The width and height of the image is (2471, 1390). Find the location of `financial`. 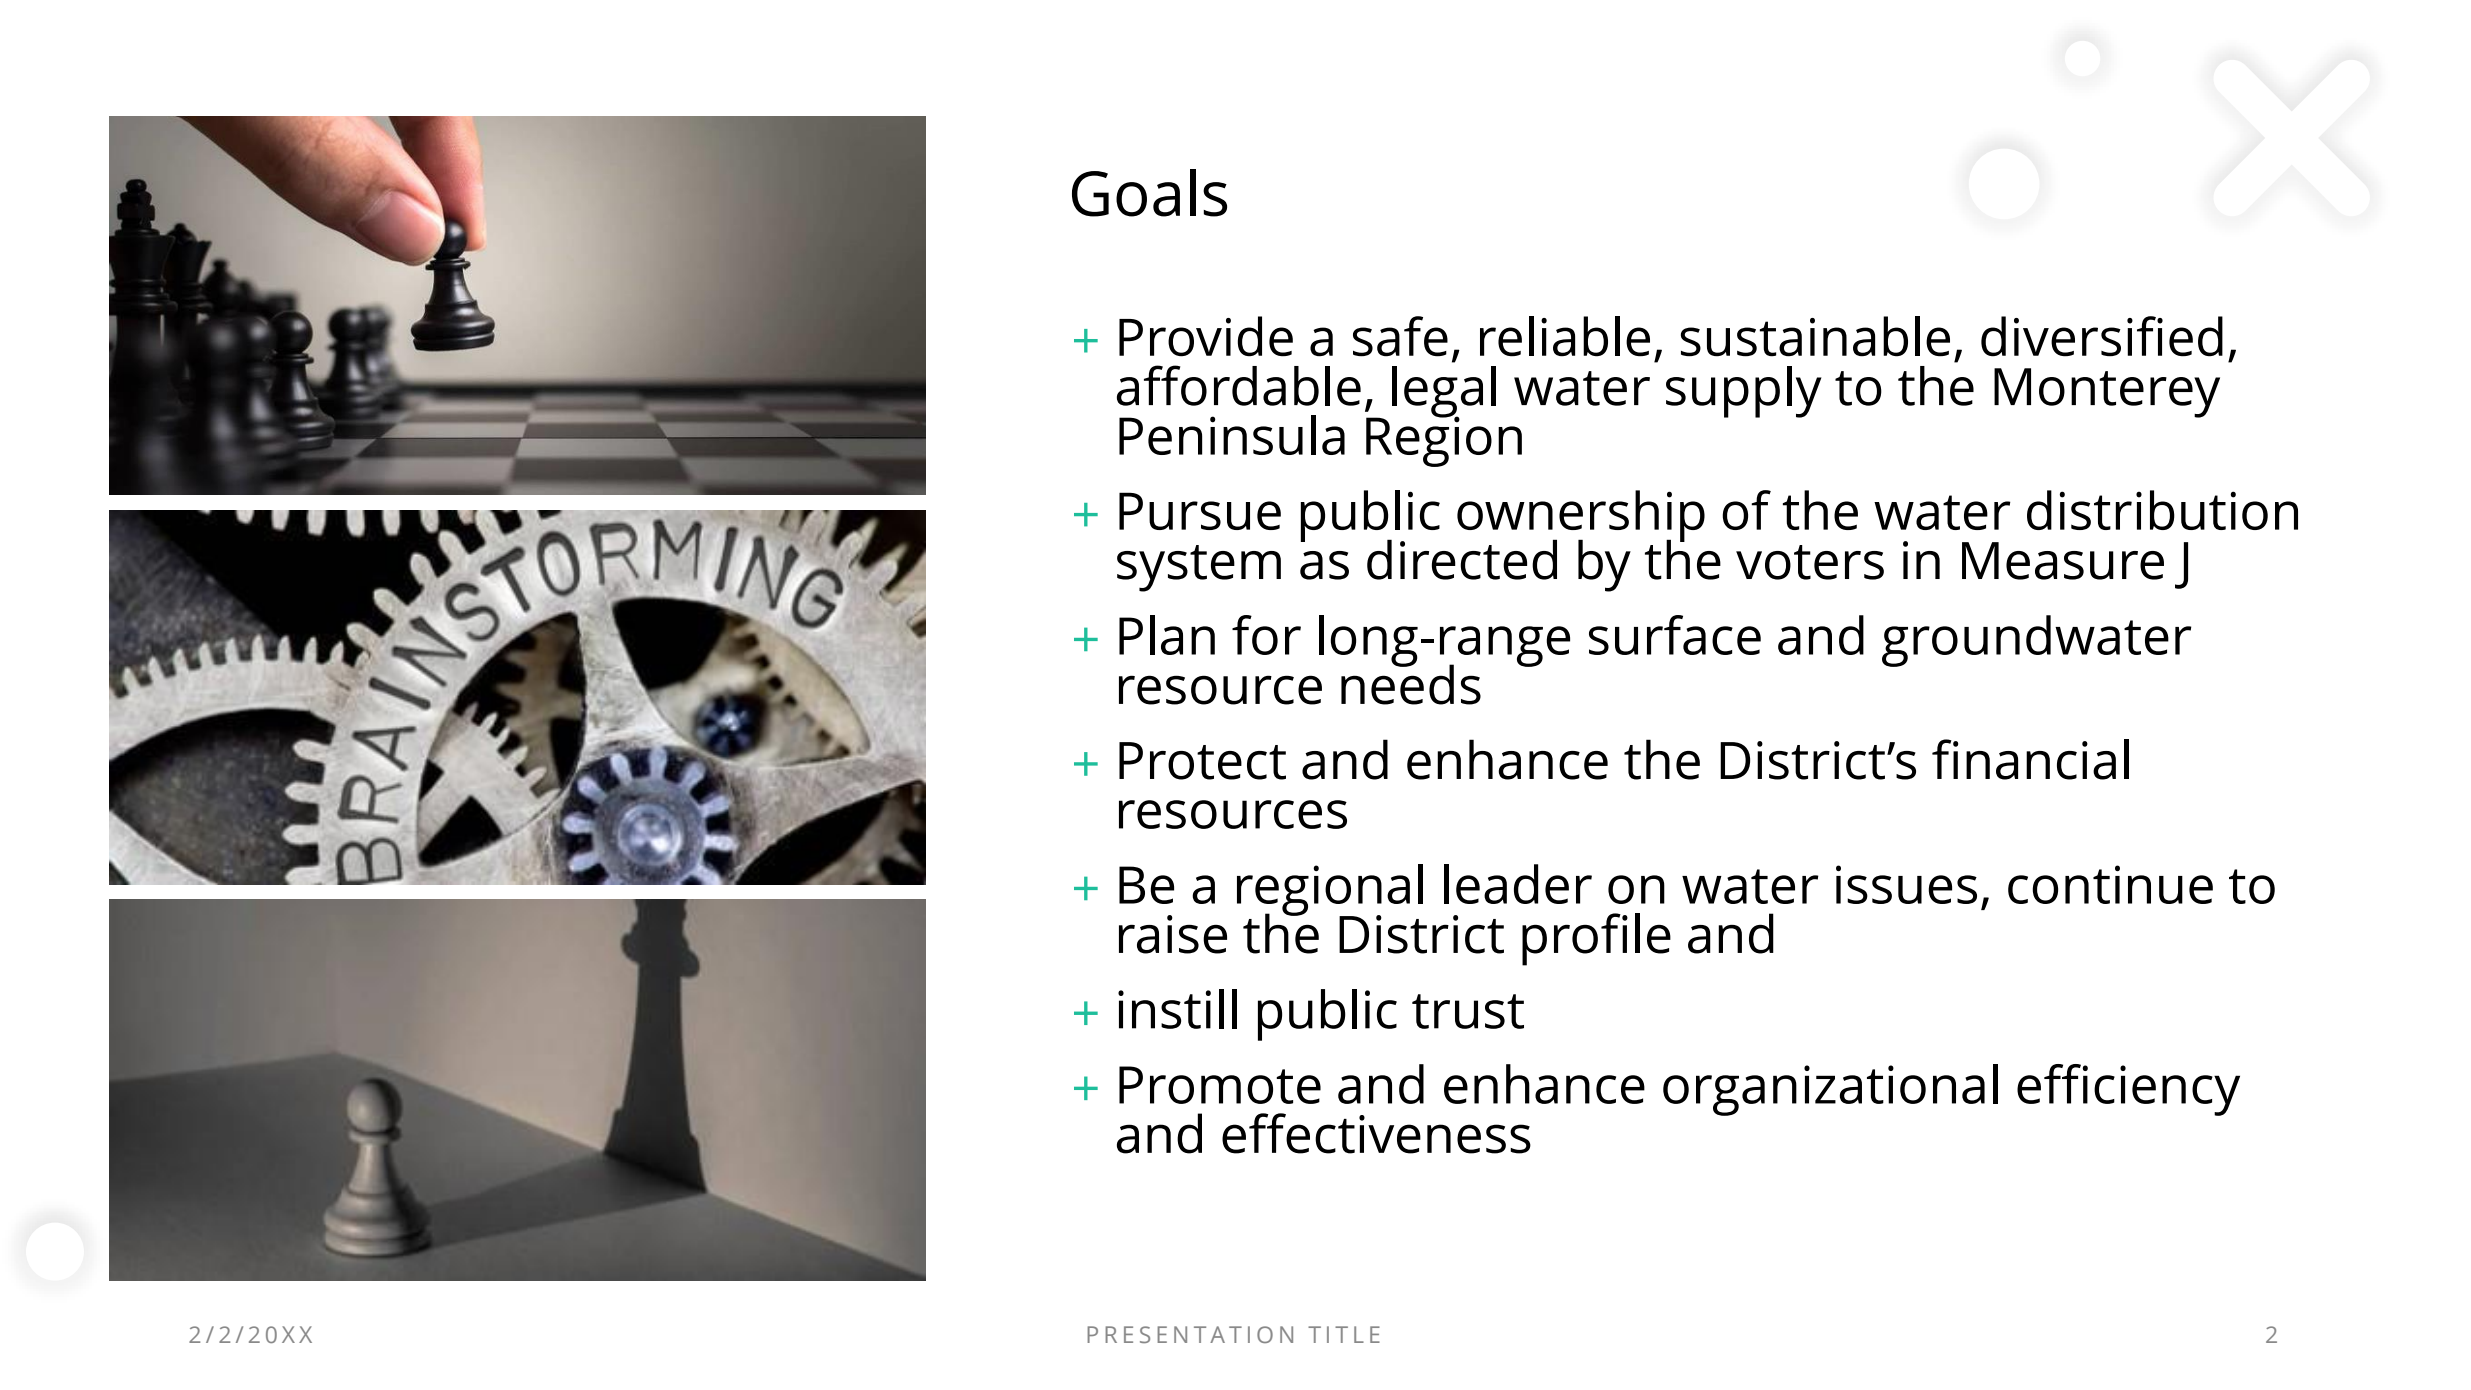

financial is located at coordinates (2030, 759).
